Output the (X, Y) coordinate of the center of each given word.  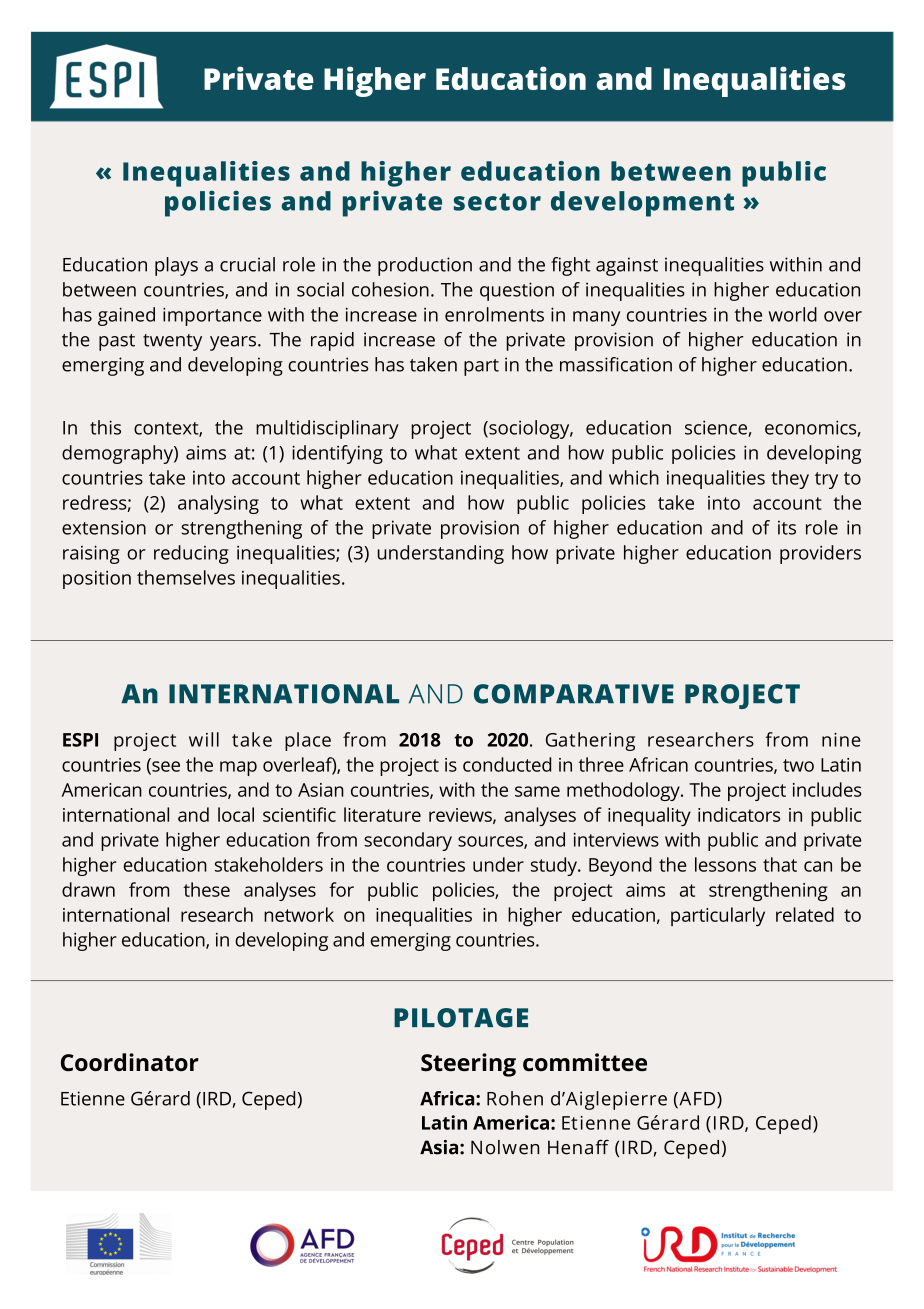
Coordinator (130, 1062)
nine (841, 740)
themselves (186, 577)
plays (176, 266)
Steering (468, 1065)
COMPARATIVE (574, 694)
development (642, 204)
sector (497, 202)
